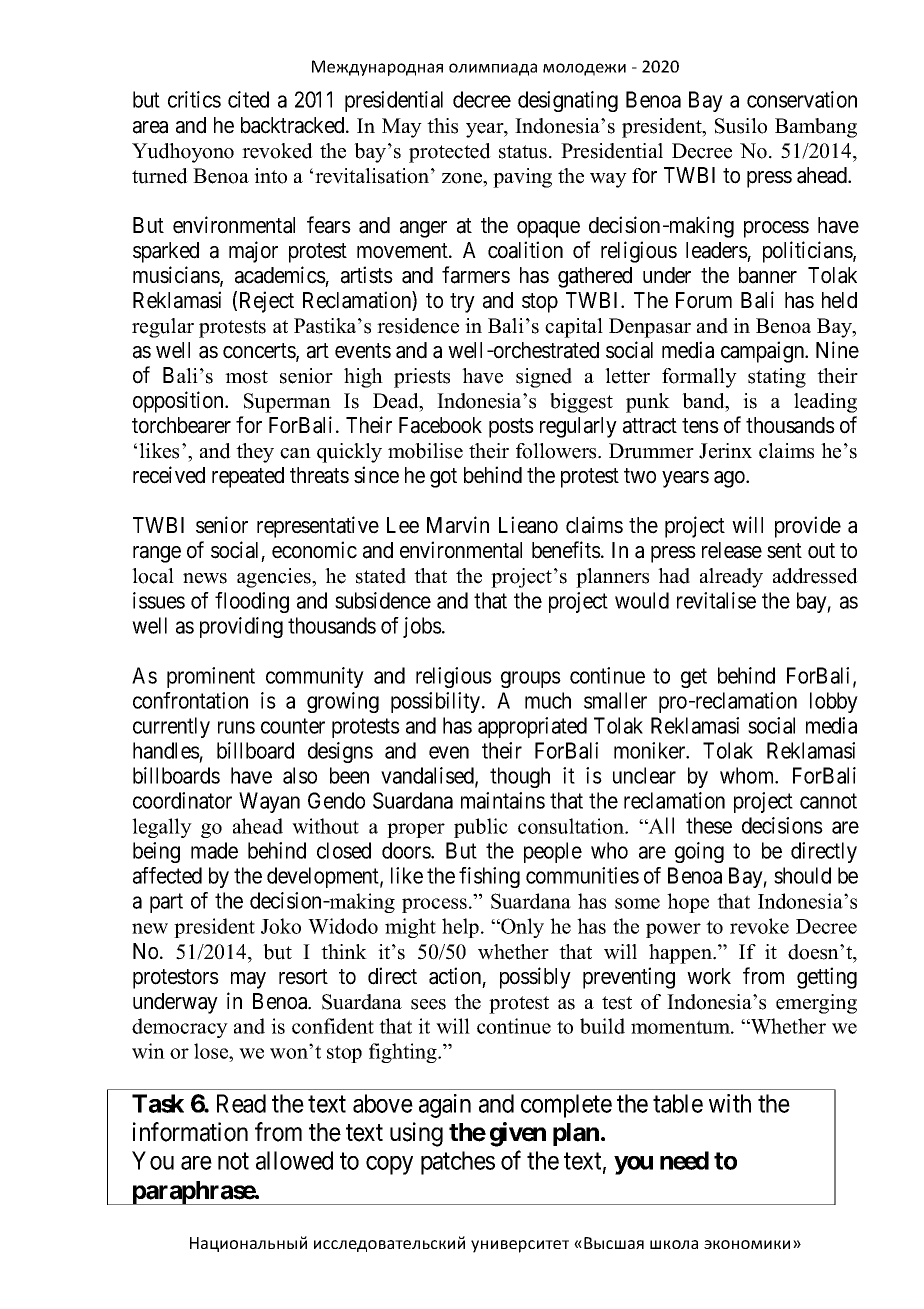 The image size is (924, 1309). Describe the element at coordinates (190, 1132) in the page. I see `information` at that location.
